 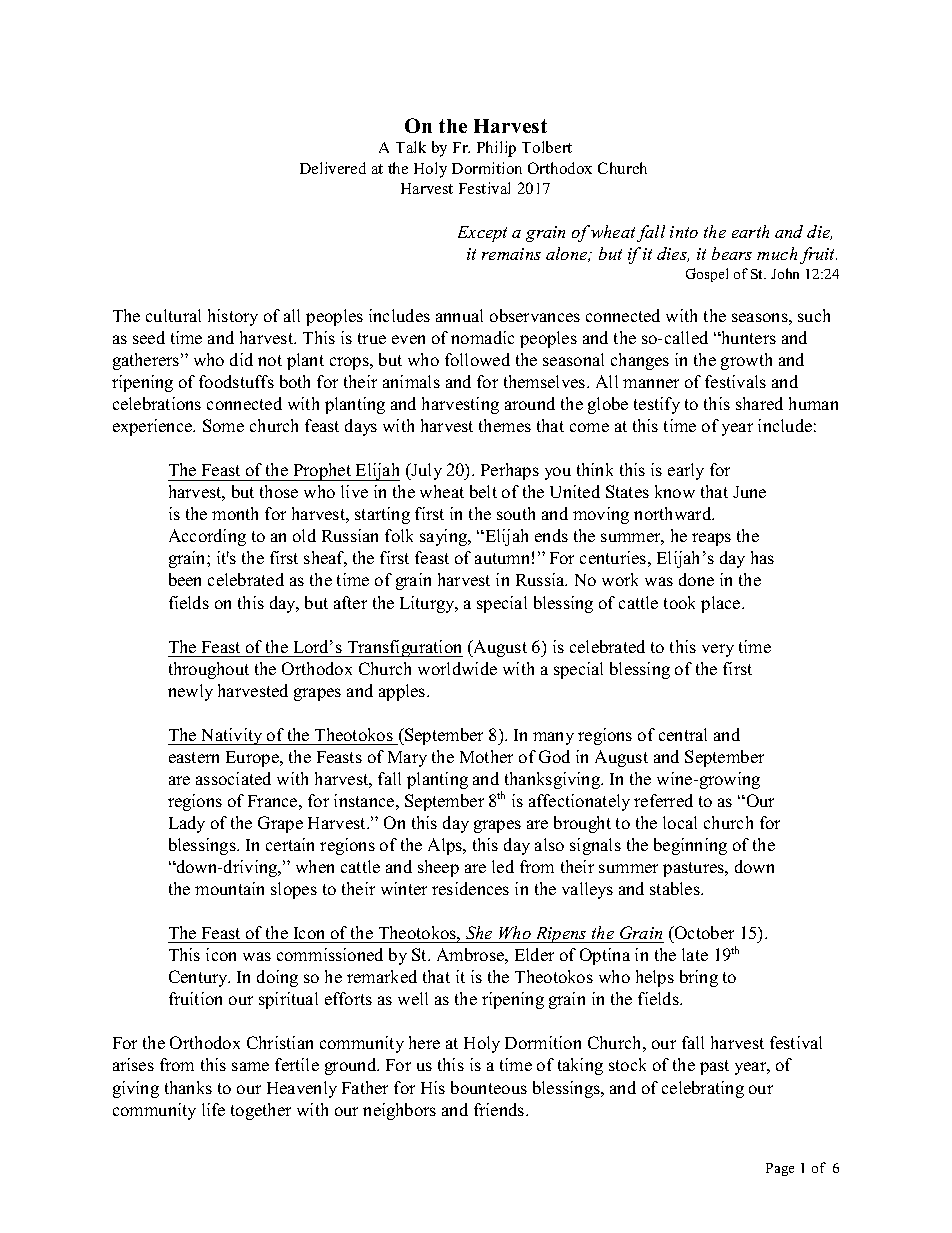 I want to click on very, so click(x=718, y=650).
